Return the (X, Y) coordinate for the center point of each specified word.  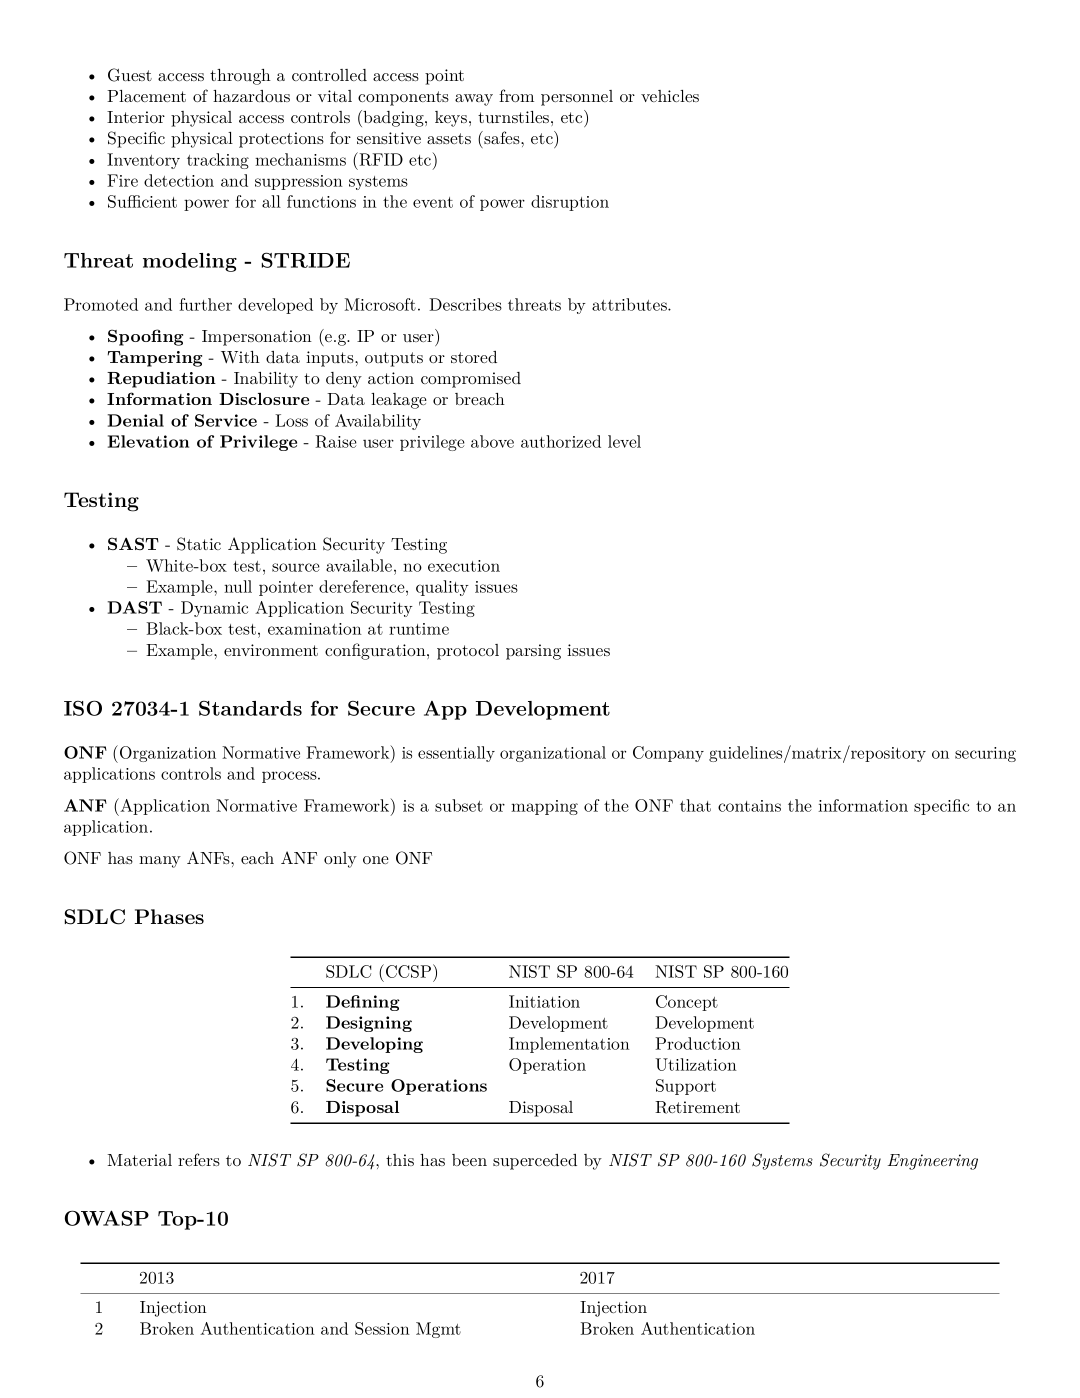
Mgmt (438, 1330)
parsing (533, 652)
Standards (250, 708)
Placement (146, 96)
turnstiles (513, 117)
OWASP (107, 1218)
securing (985, 754)
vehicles (670, 96)
